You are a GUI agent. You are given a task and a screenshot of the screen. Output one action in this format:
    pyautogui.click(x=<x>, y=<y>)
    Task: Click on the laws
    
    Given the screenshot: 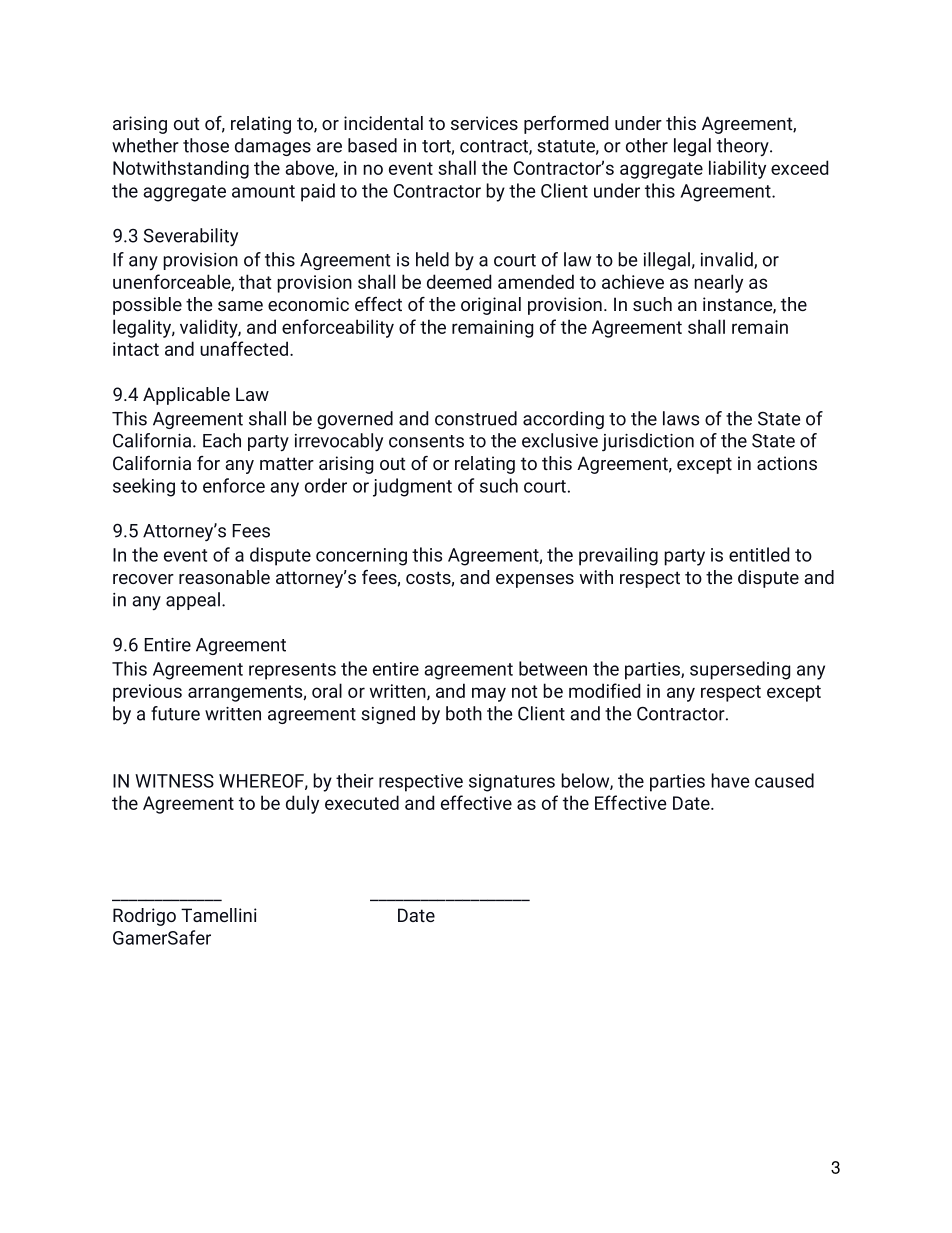 What is the action you would take?
    pyautogui.click(x=681, y=418)
